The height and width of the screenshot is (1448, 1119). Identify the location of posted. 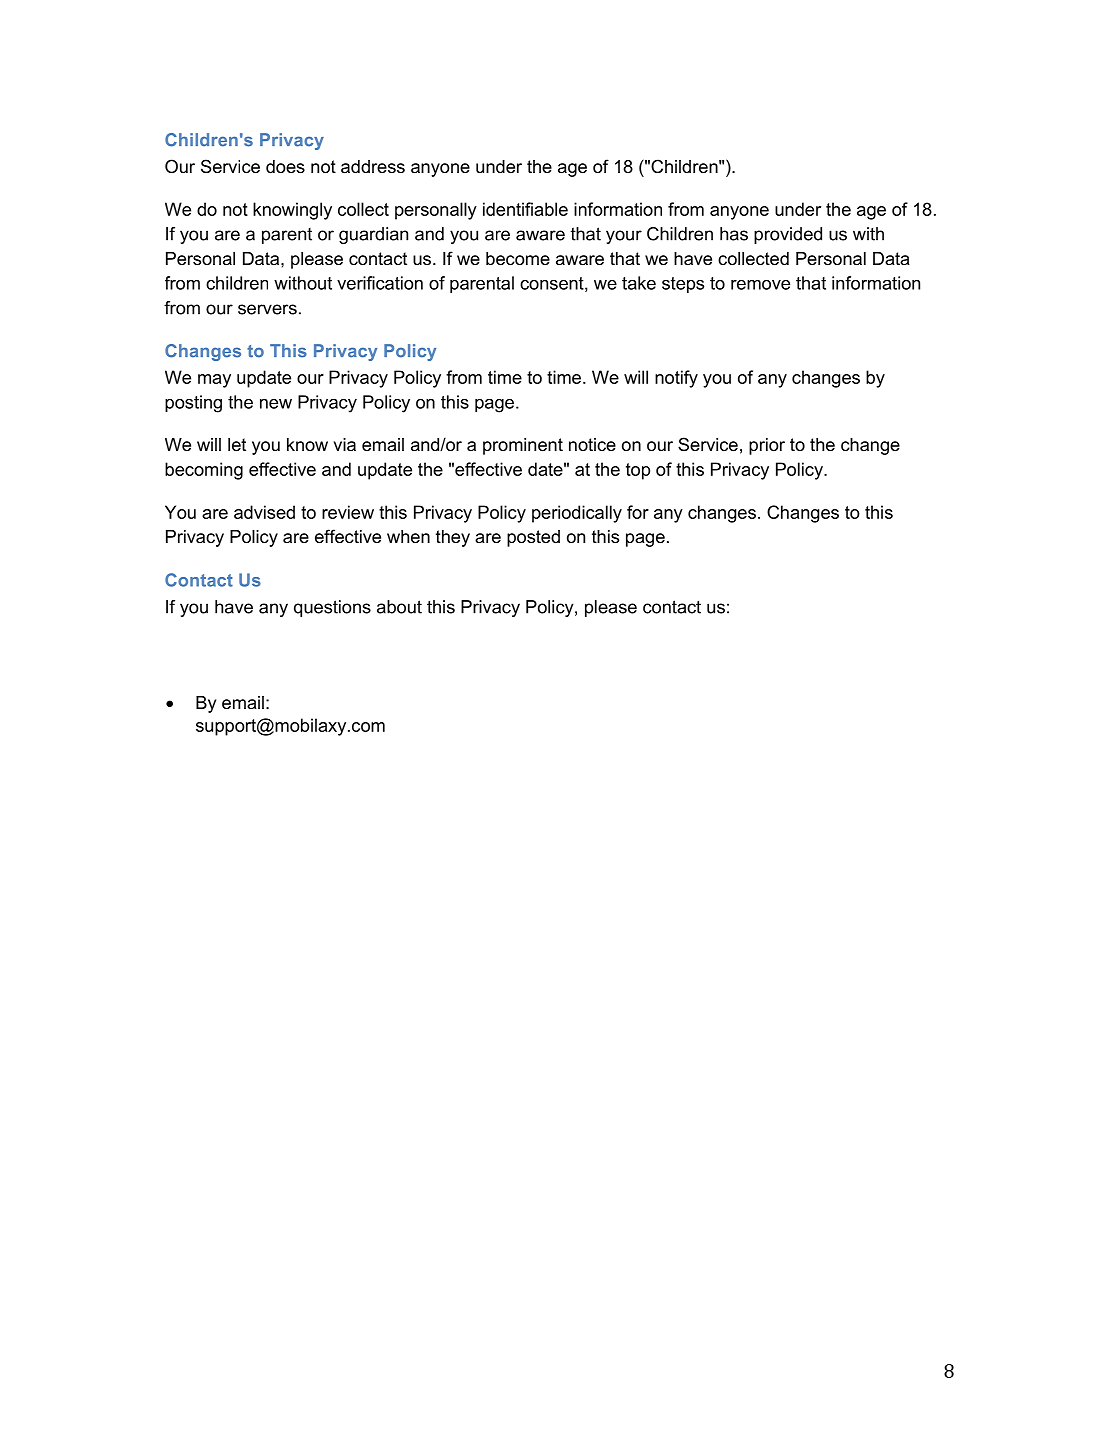
(533, 538).
